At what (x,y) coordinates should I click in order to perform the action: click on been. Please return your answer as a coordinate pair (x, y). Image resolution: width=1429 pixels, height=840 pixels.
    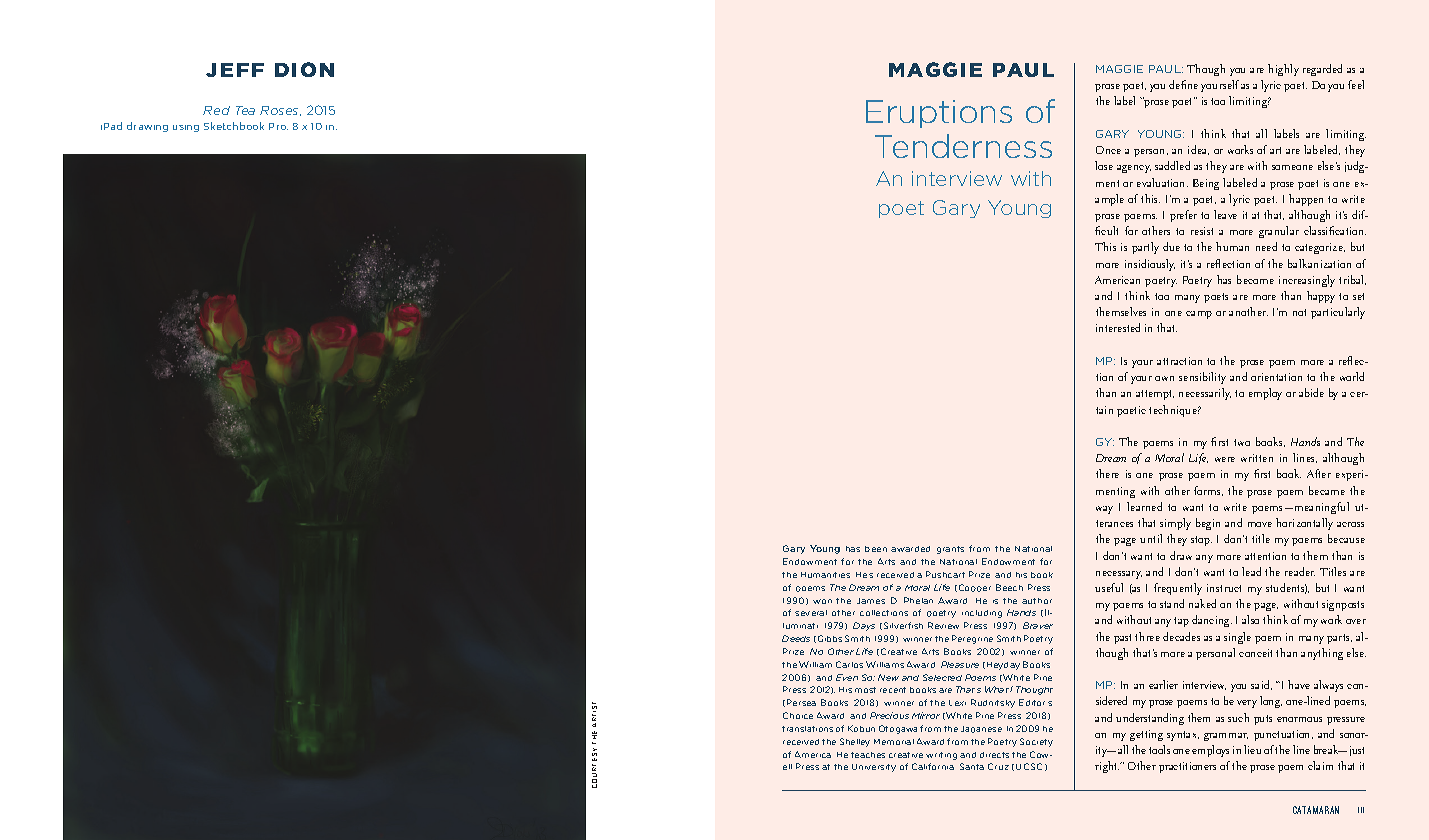
    Looking at the image, I should click on (876, 549).
